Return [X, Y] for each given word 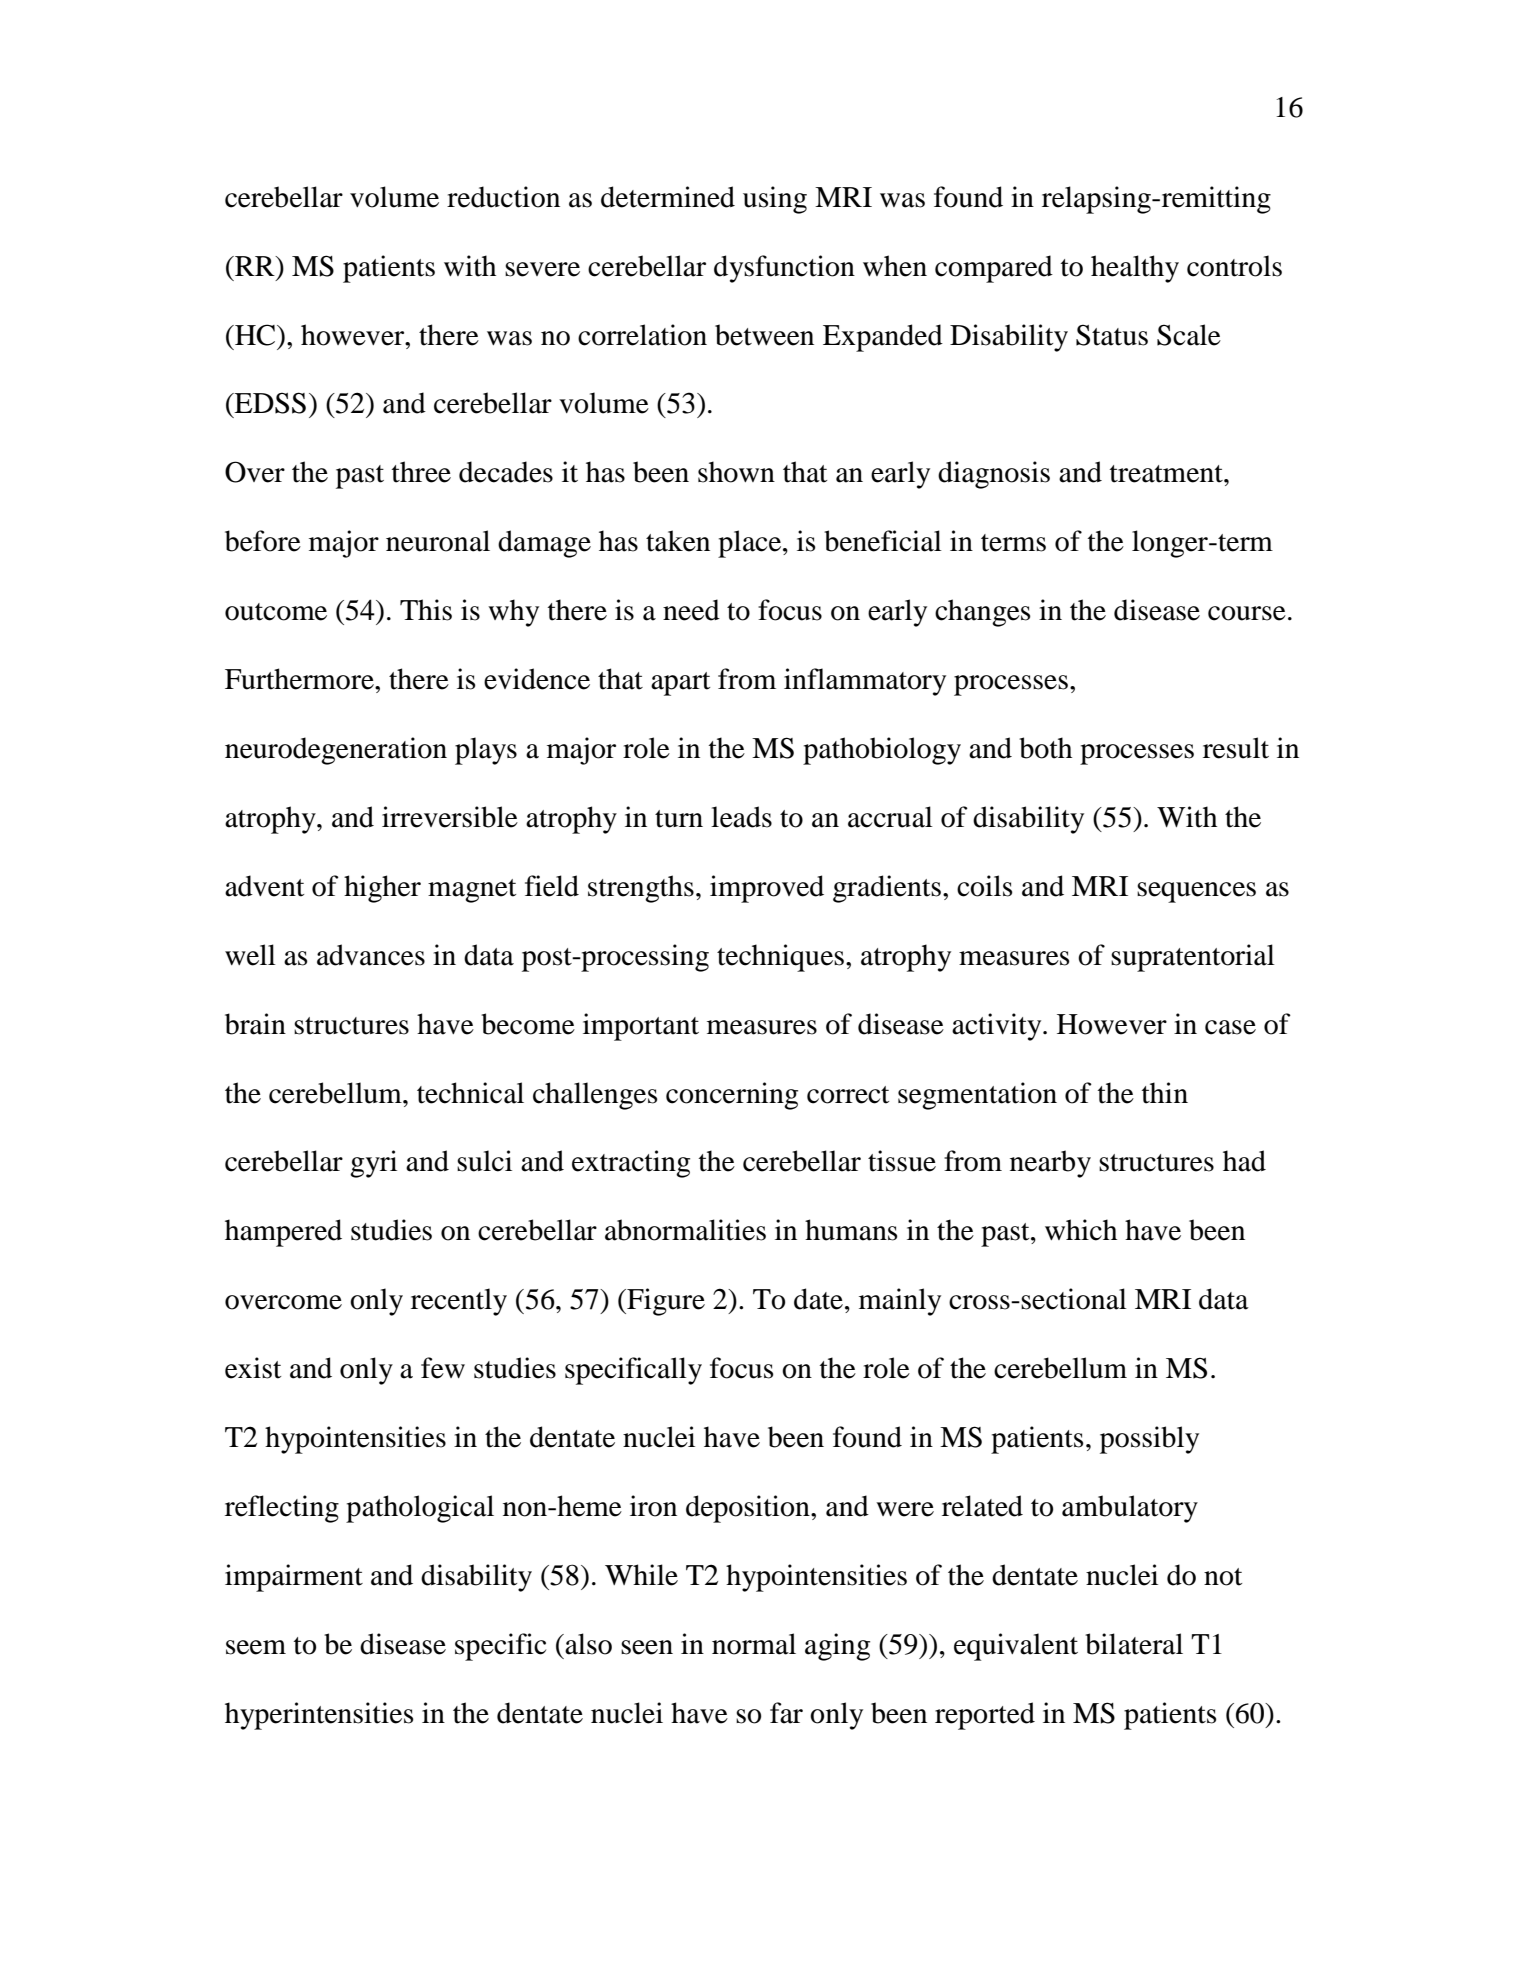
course [1247, 613]
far [786, 1713]
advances [371, 955]
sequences [1196, 892]
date [818, 1299]
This [426, 610]
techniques [780, 958]
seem [256, 1647]
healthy [1135, 269]
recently [459, 1302]
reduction [503, 197]
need [691, 610]
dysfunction [784, 269]
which [1081, 1230]
